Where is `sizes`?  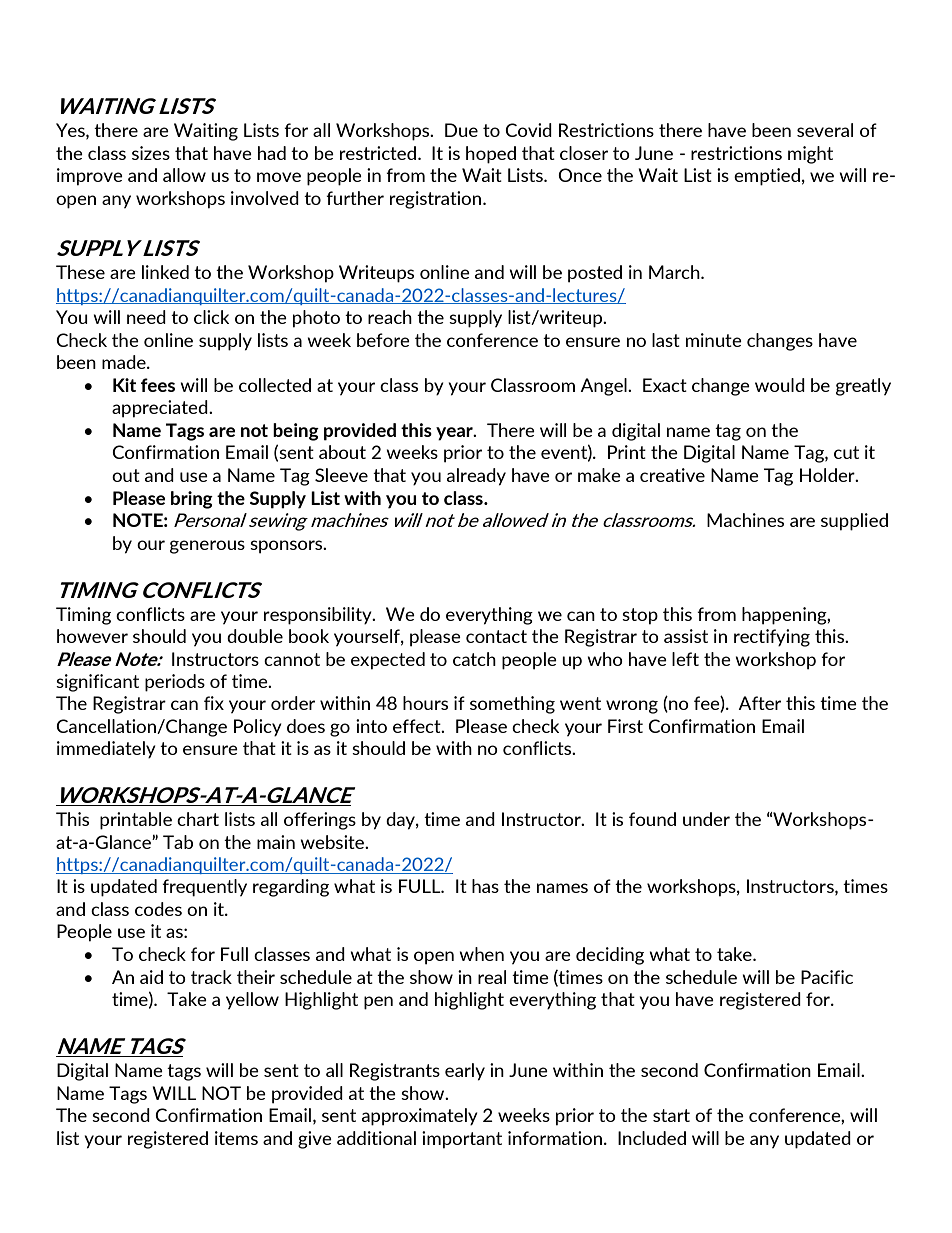
sizes is located at coordinates (151, 153).
